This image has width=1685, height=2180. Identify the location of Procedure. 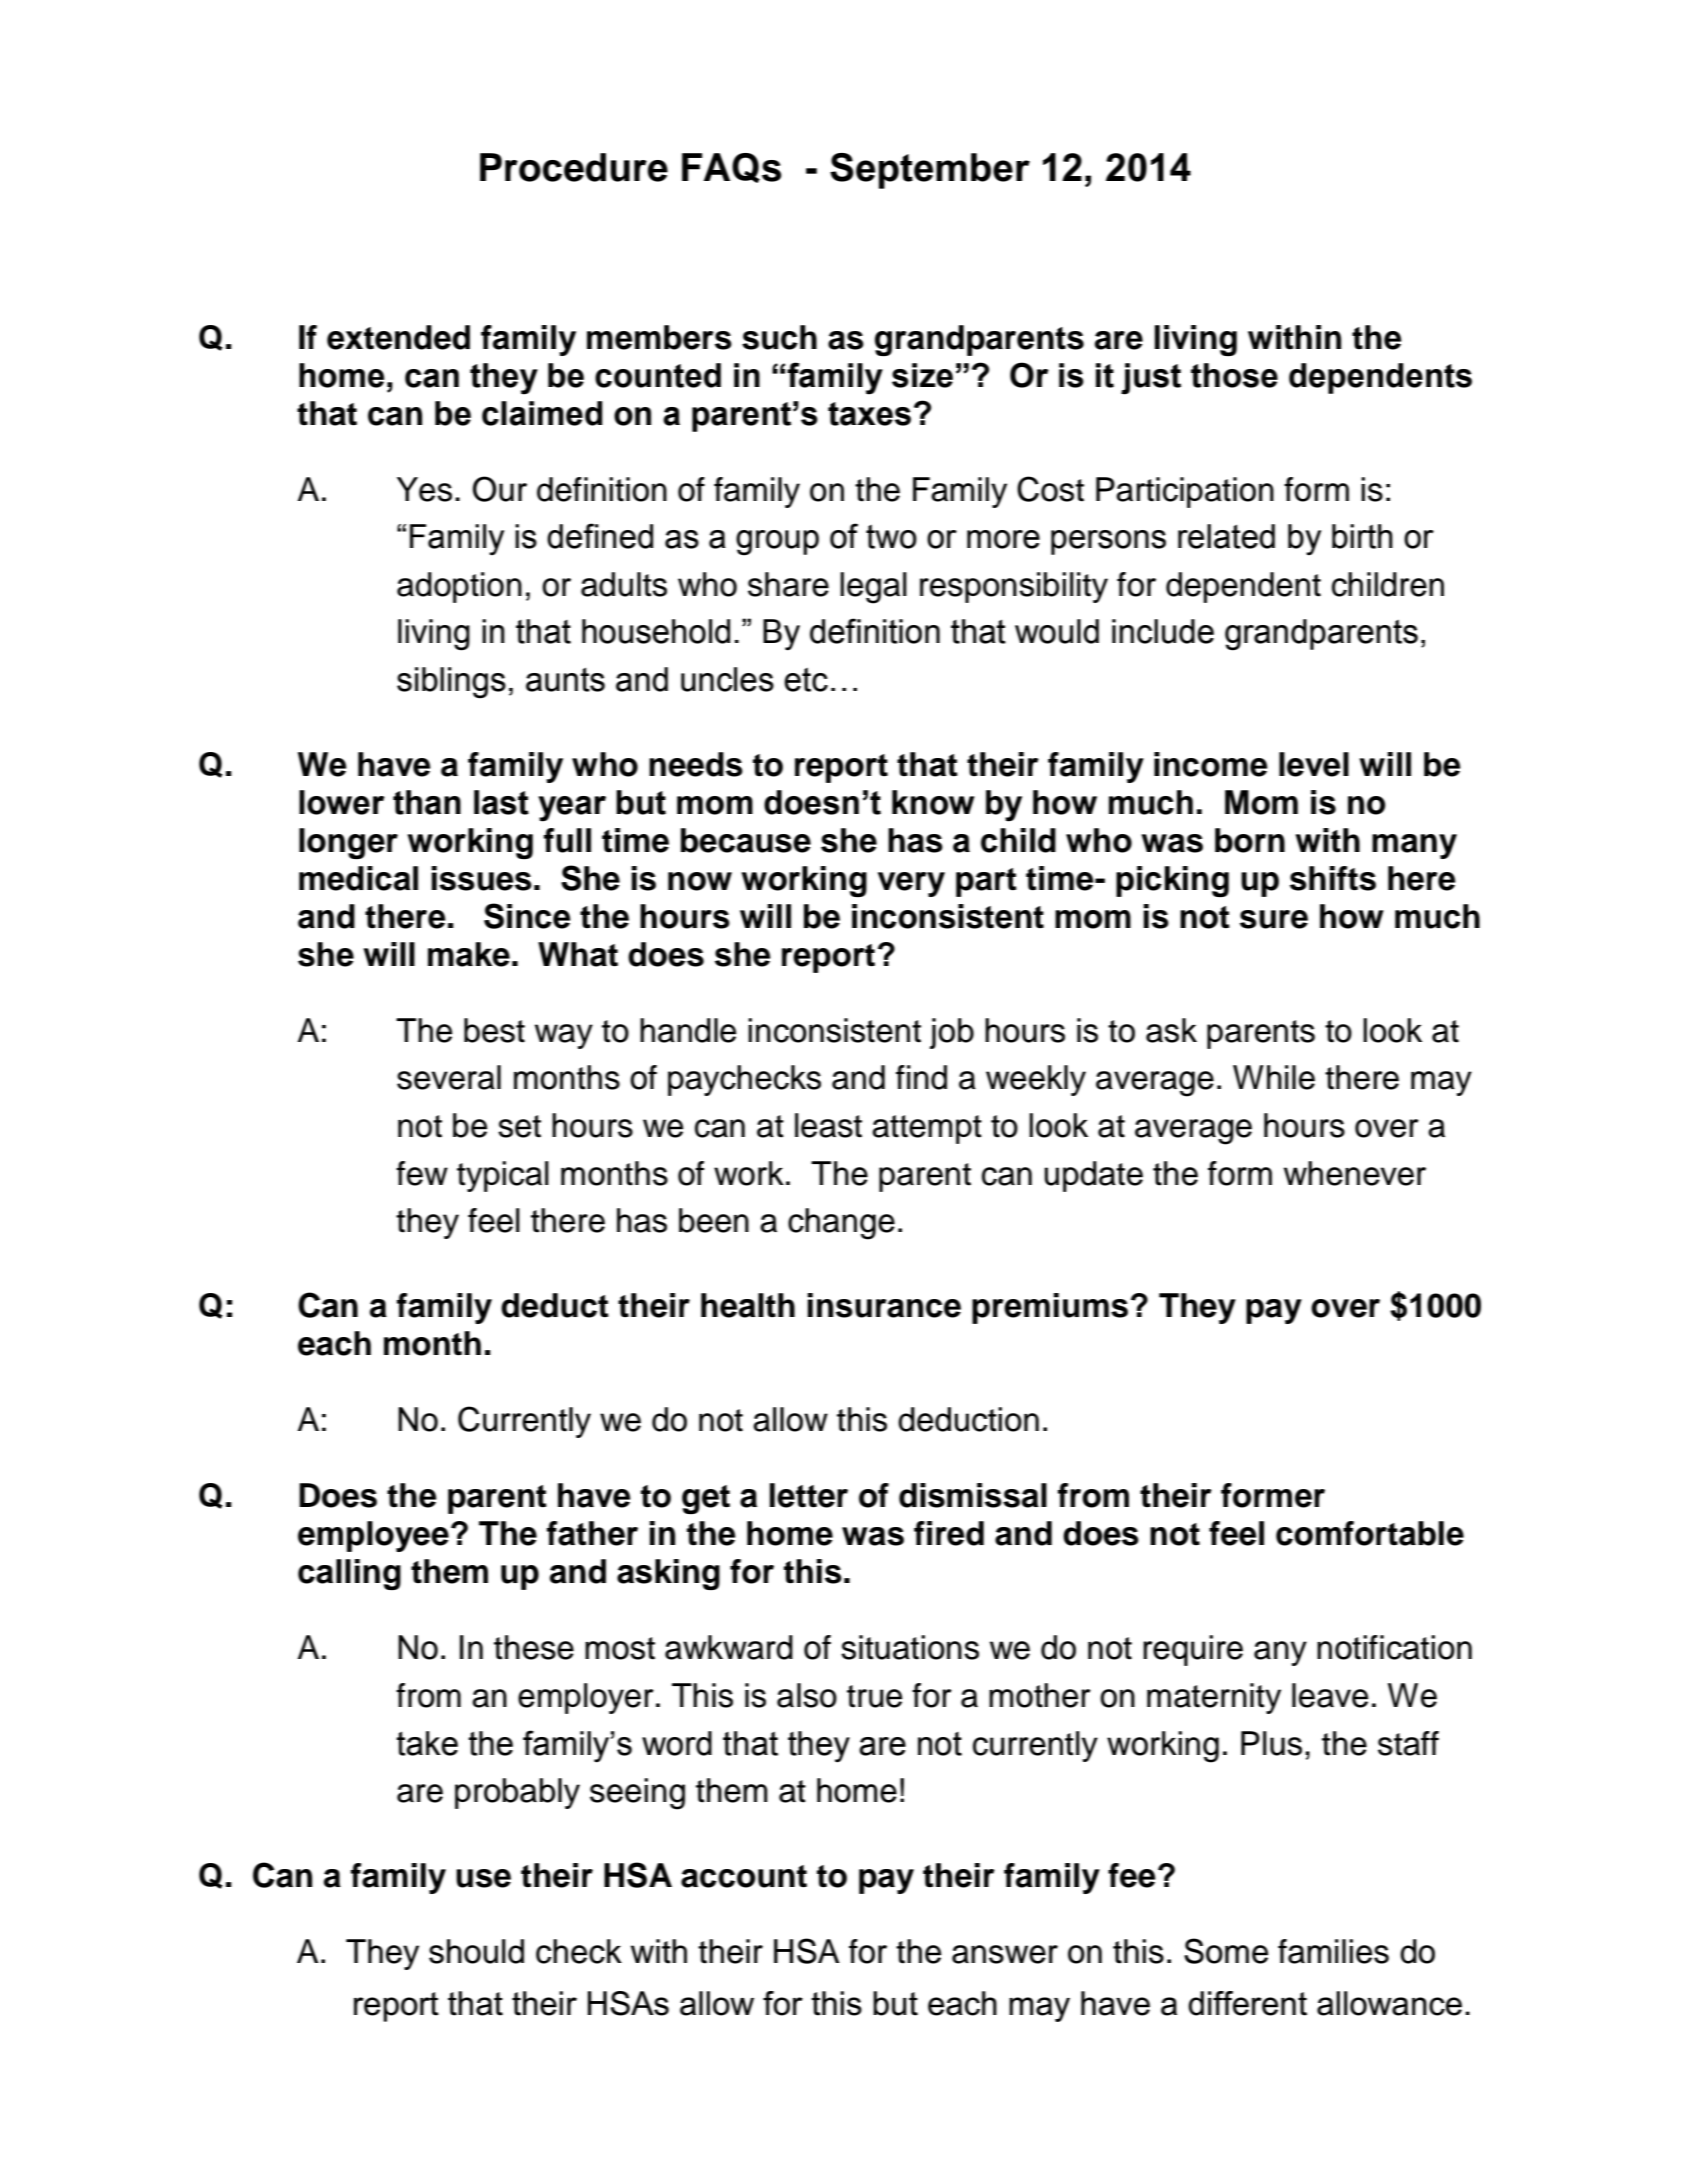
(574, 167).
